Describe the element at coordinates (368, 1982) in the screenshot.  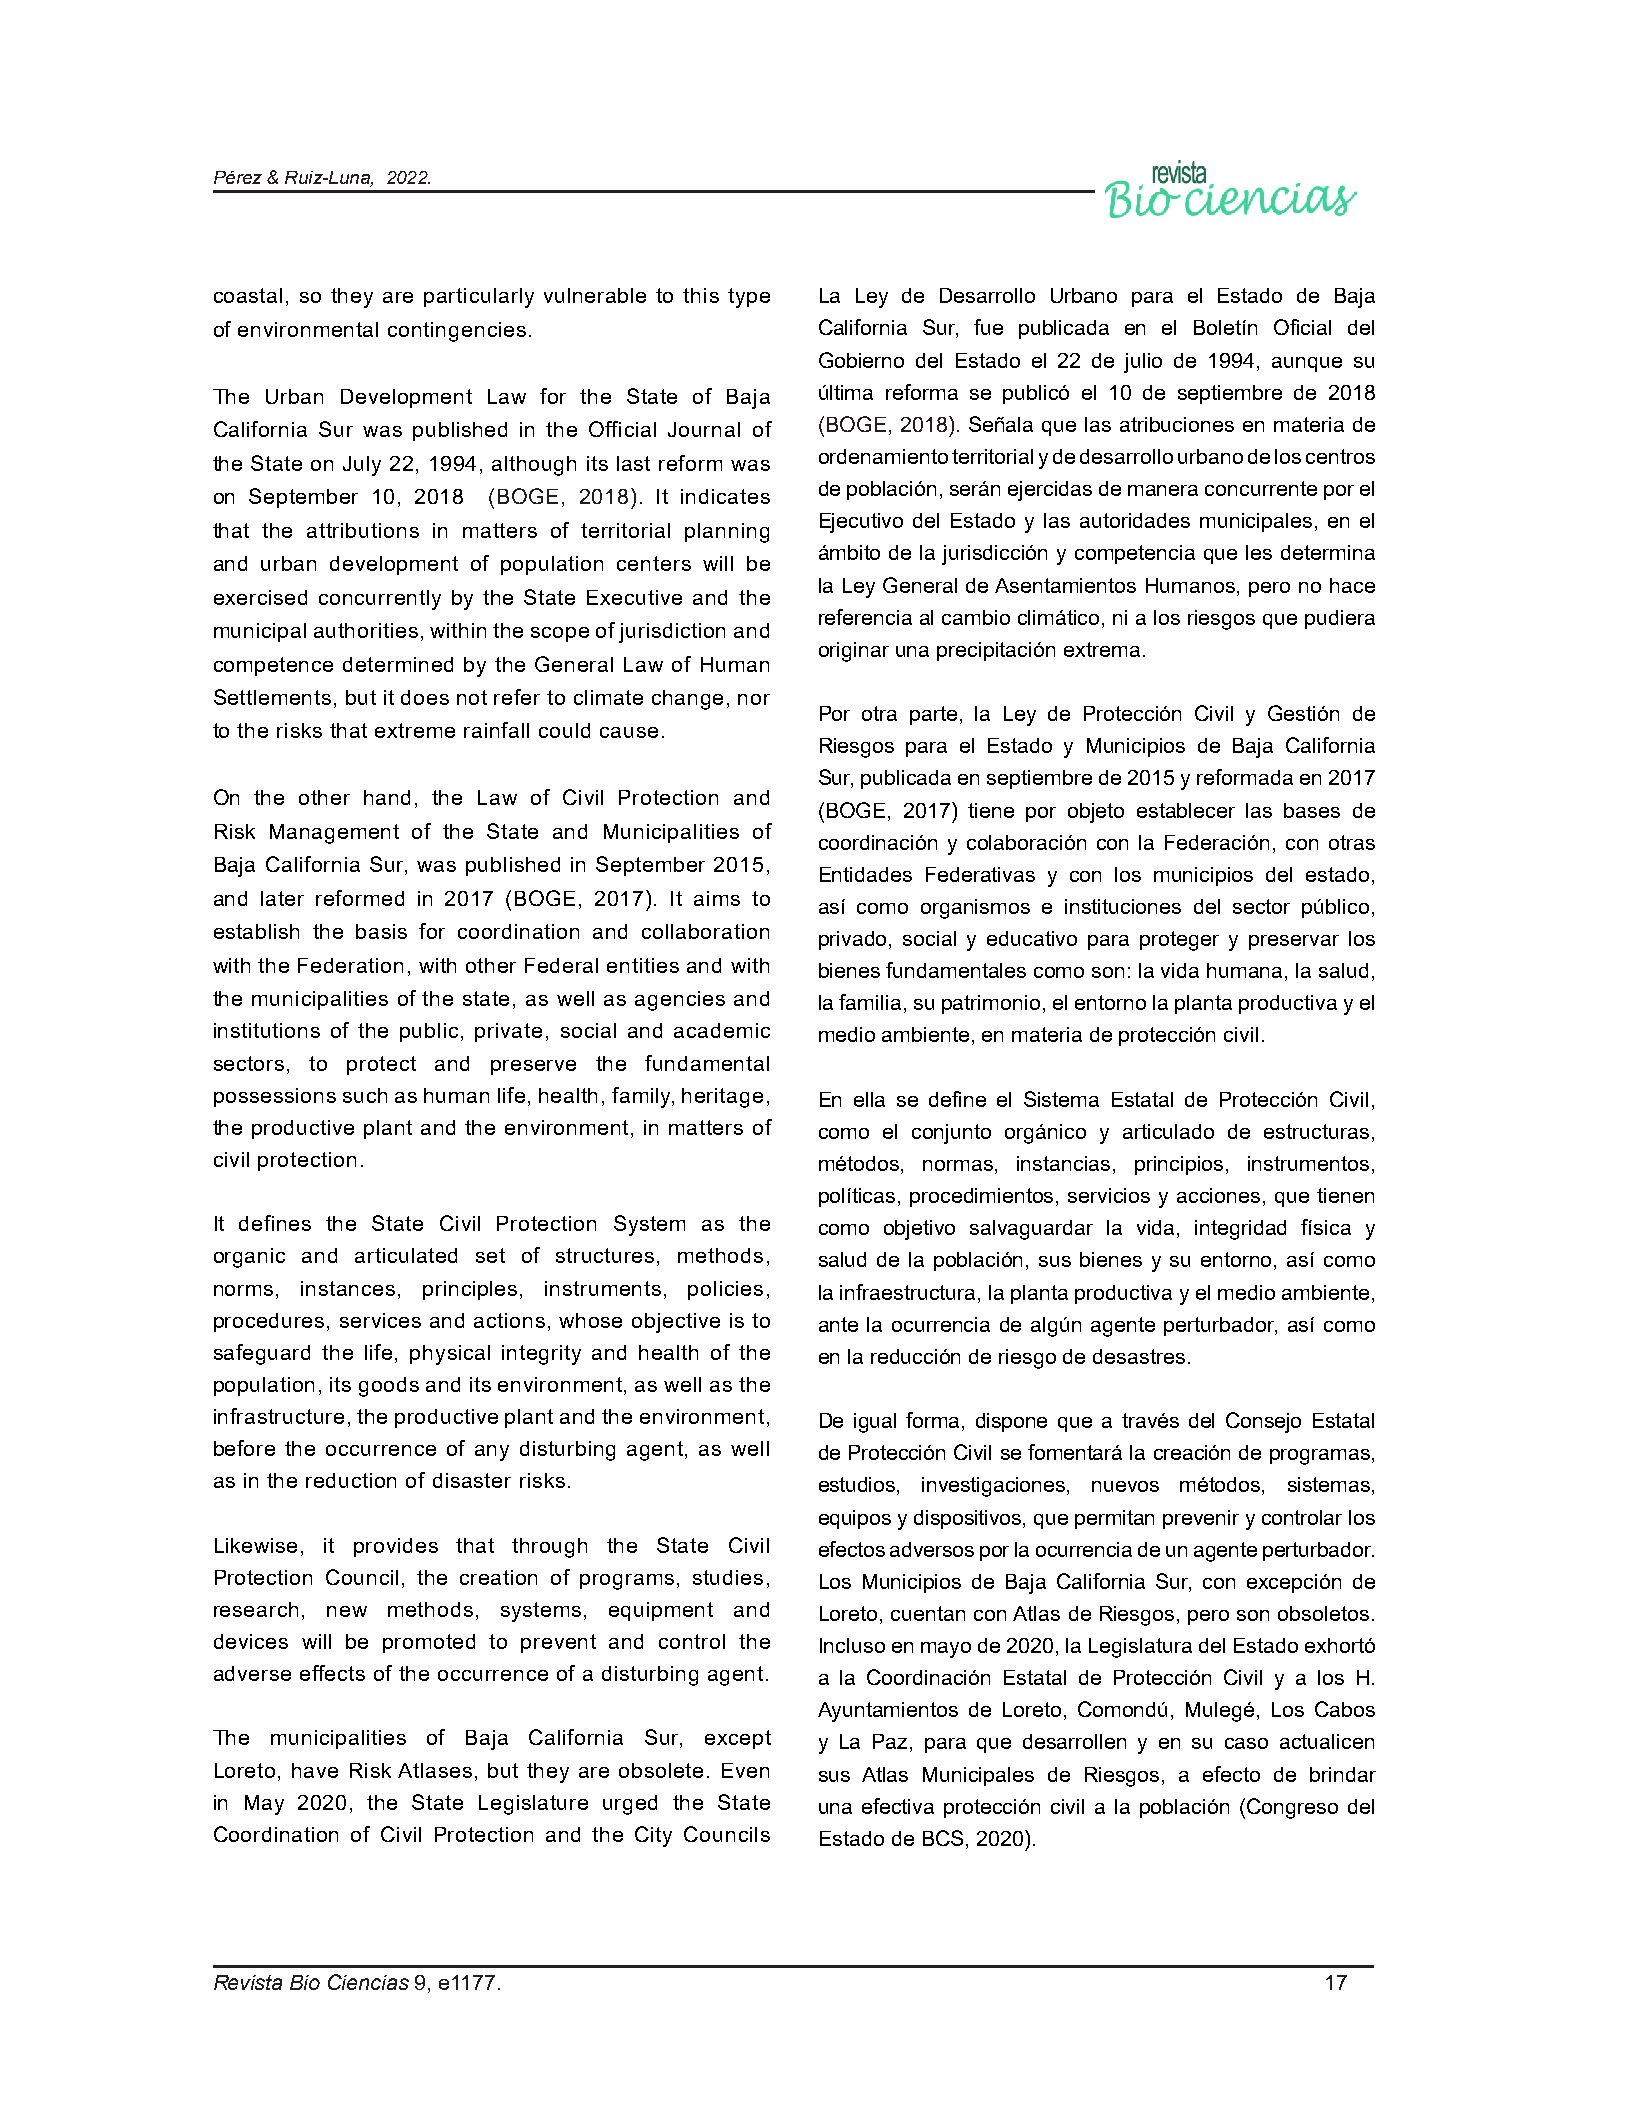
I see `Ciencias` at that location.
